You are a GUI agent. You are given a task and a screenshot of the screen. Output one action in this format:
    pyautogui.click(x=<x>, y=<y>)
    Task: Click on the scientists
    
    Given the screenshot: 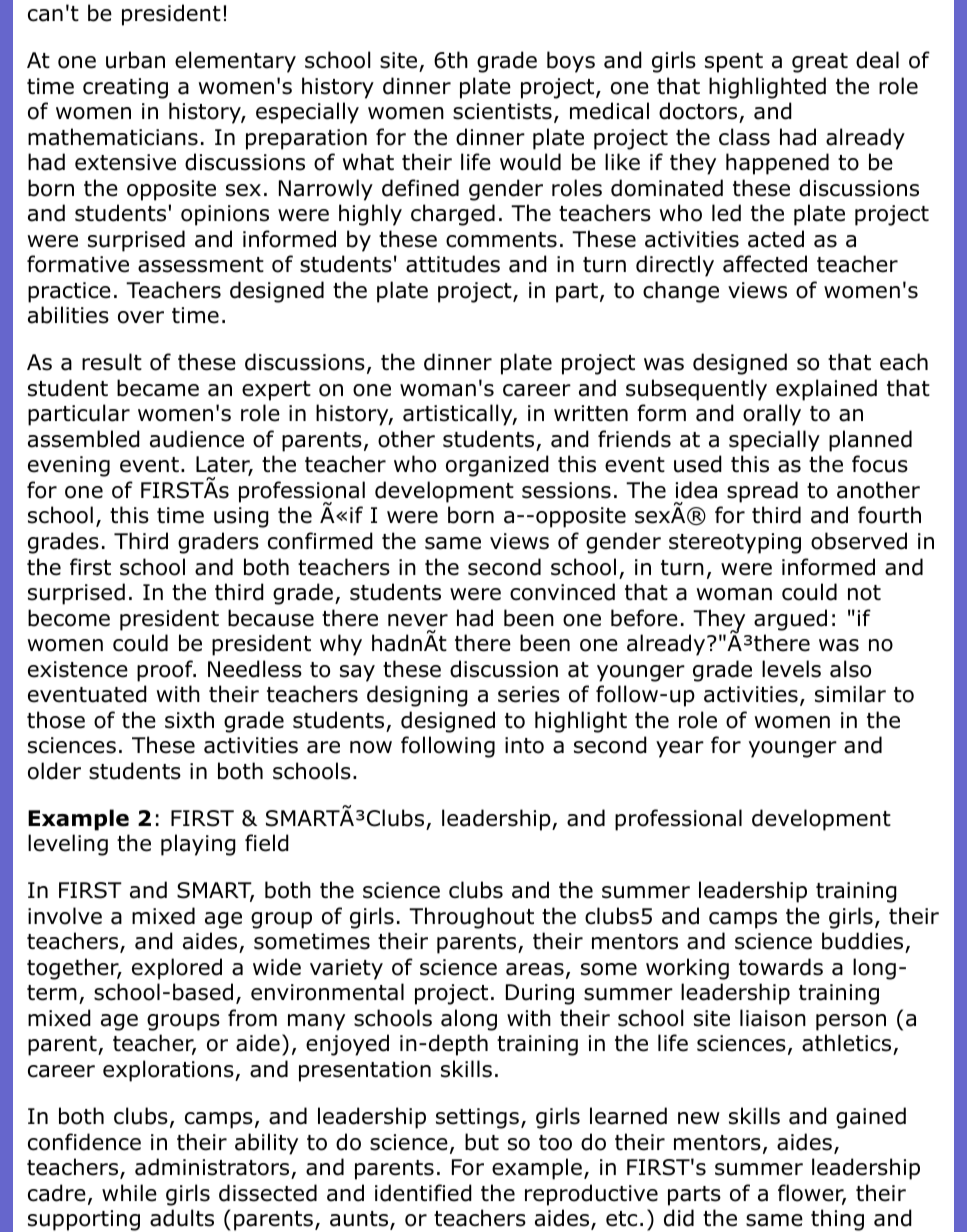 What is the action you would take?
    pyautogui.click(x=502, y=111)
